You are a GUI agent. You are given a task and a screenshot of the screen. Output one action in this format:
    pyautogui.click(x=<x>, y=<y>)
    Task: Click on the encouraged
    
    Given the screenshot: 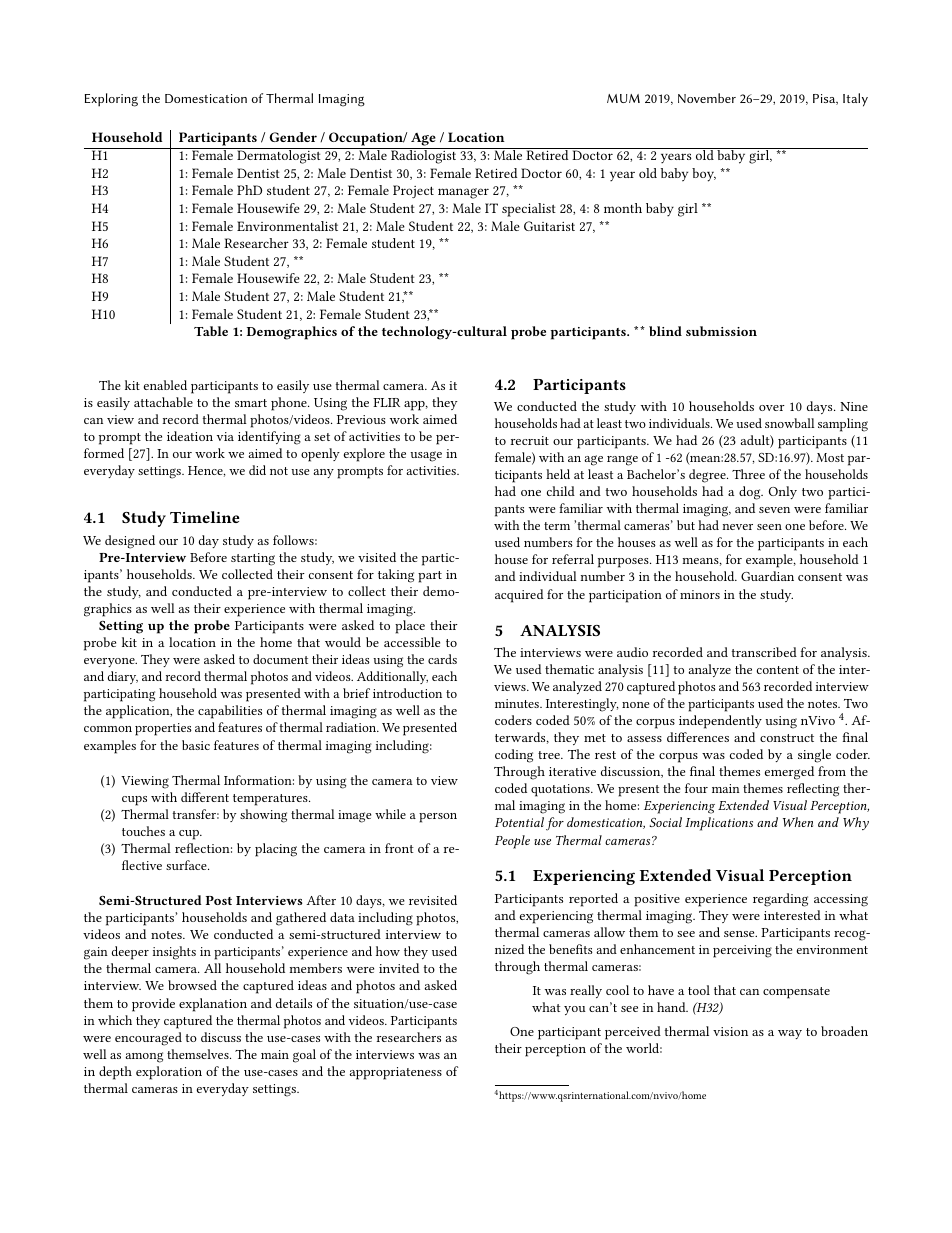 What is the action you would take?
    pyautogui.click(x=148, y=1039)
